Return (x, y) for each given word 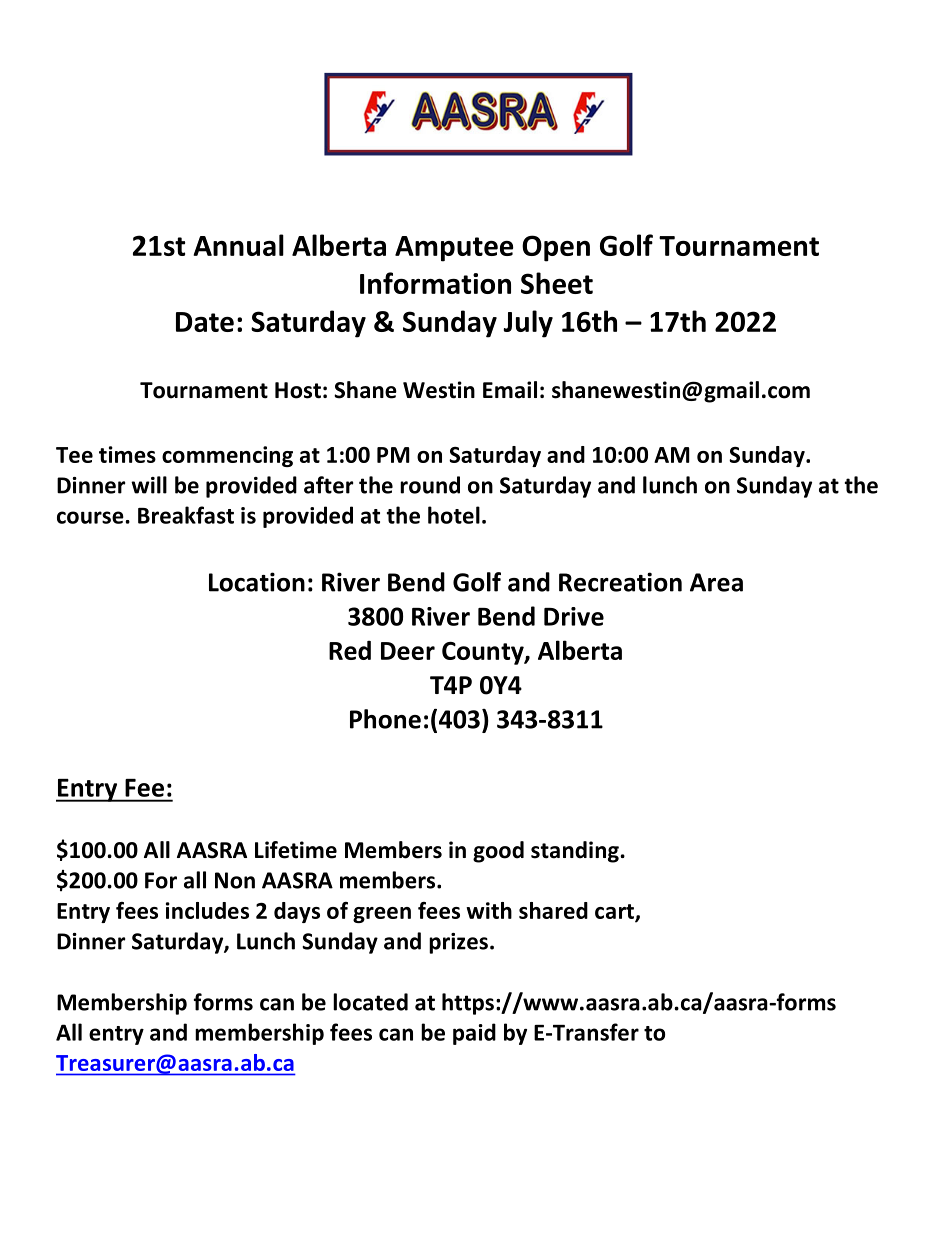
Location (257, 582)
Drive (574, 616)
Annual (238, 245)
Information (435, 283)
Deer (408, 651)
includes (207, 910)
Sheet (557, 283)
